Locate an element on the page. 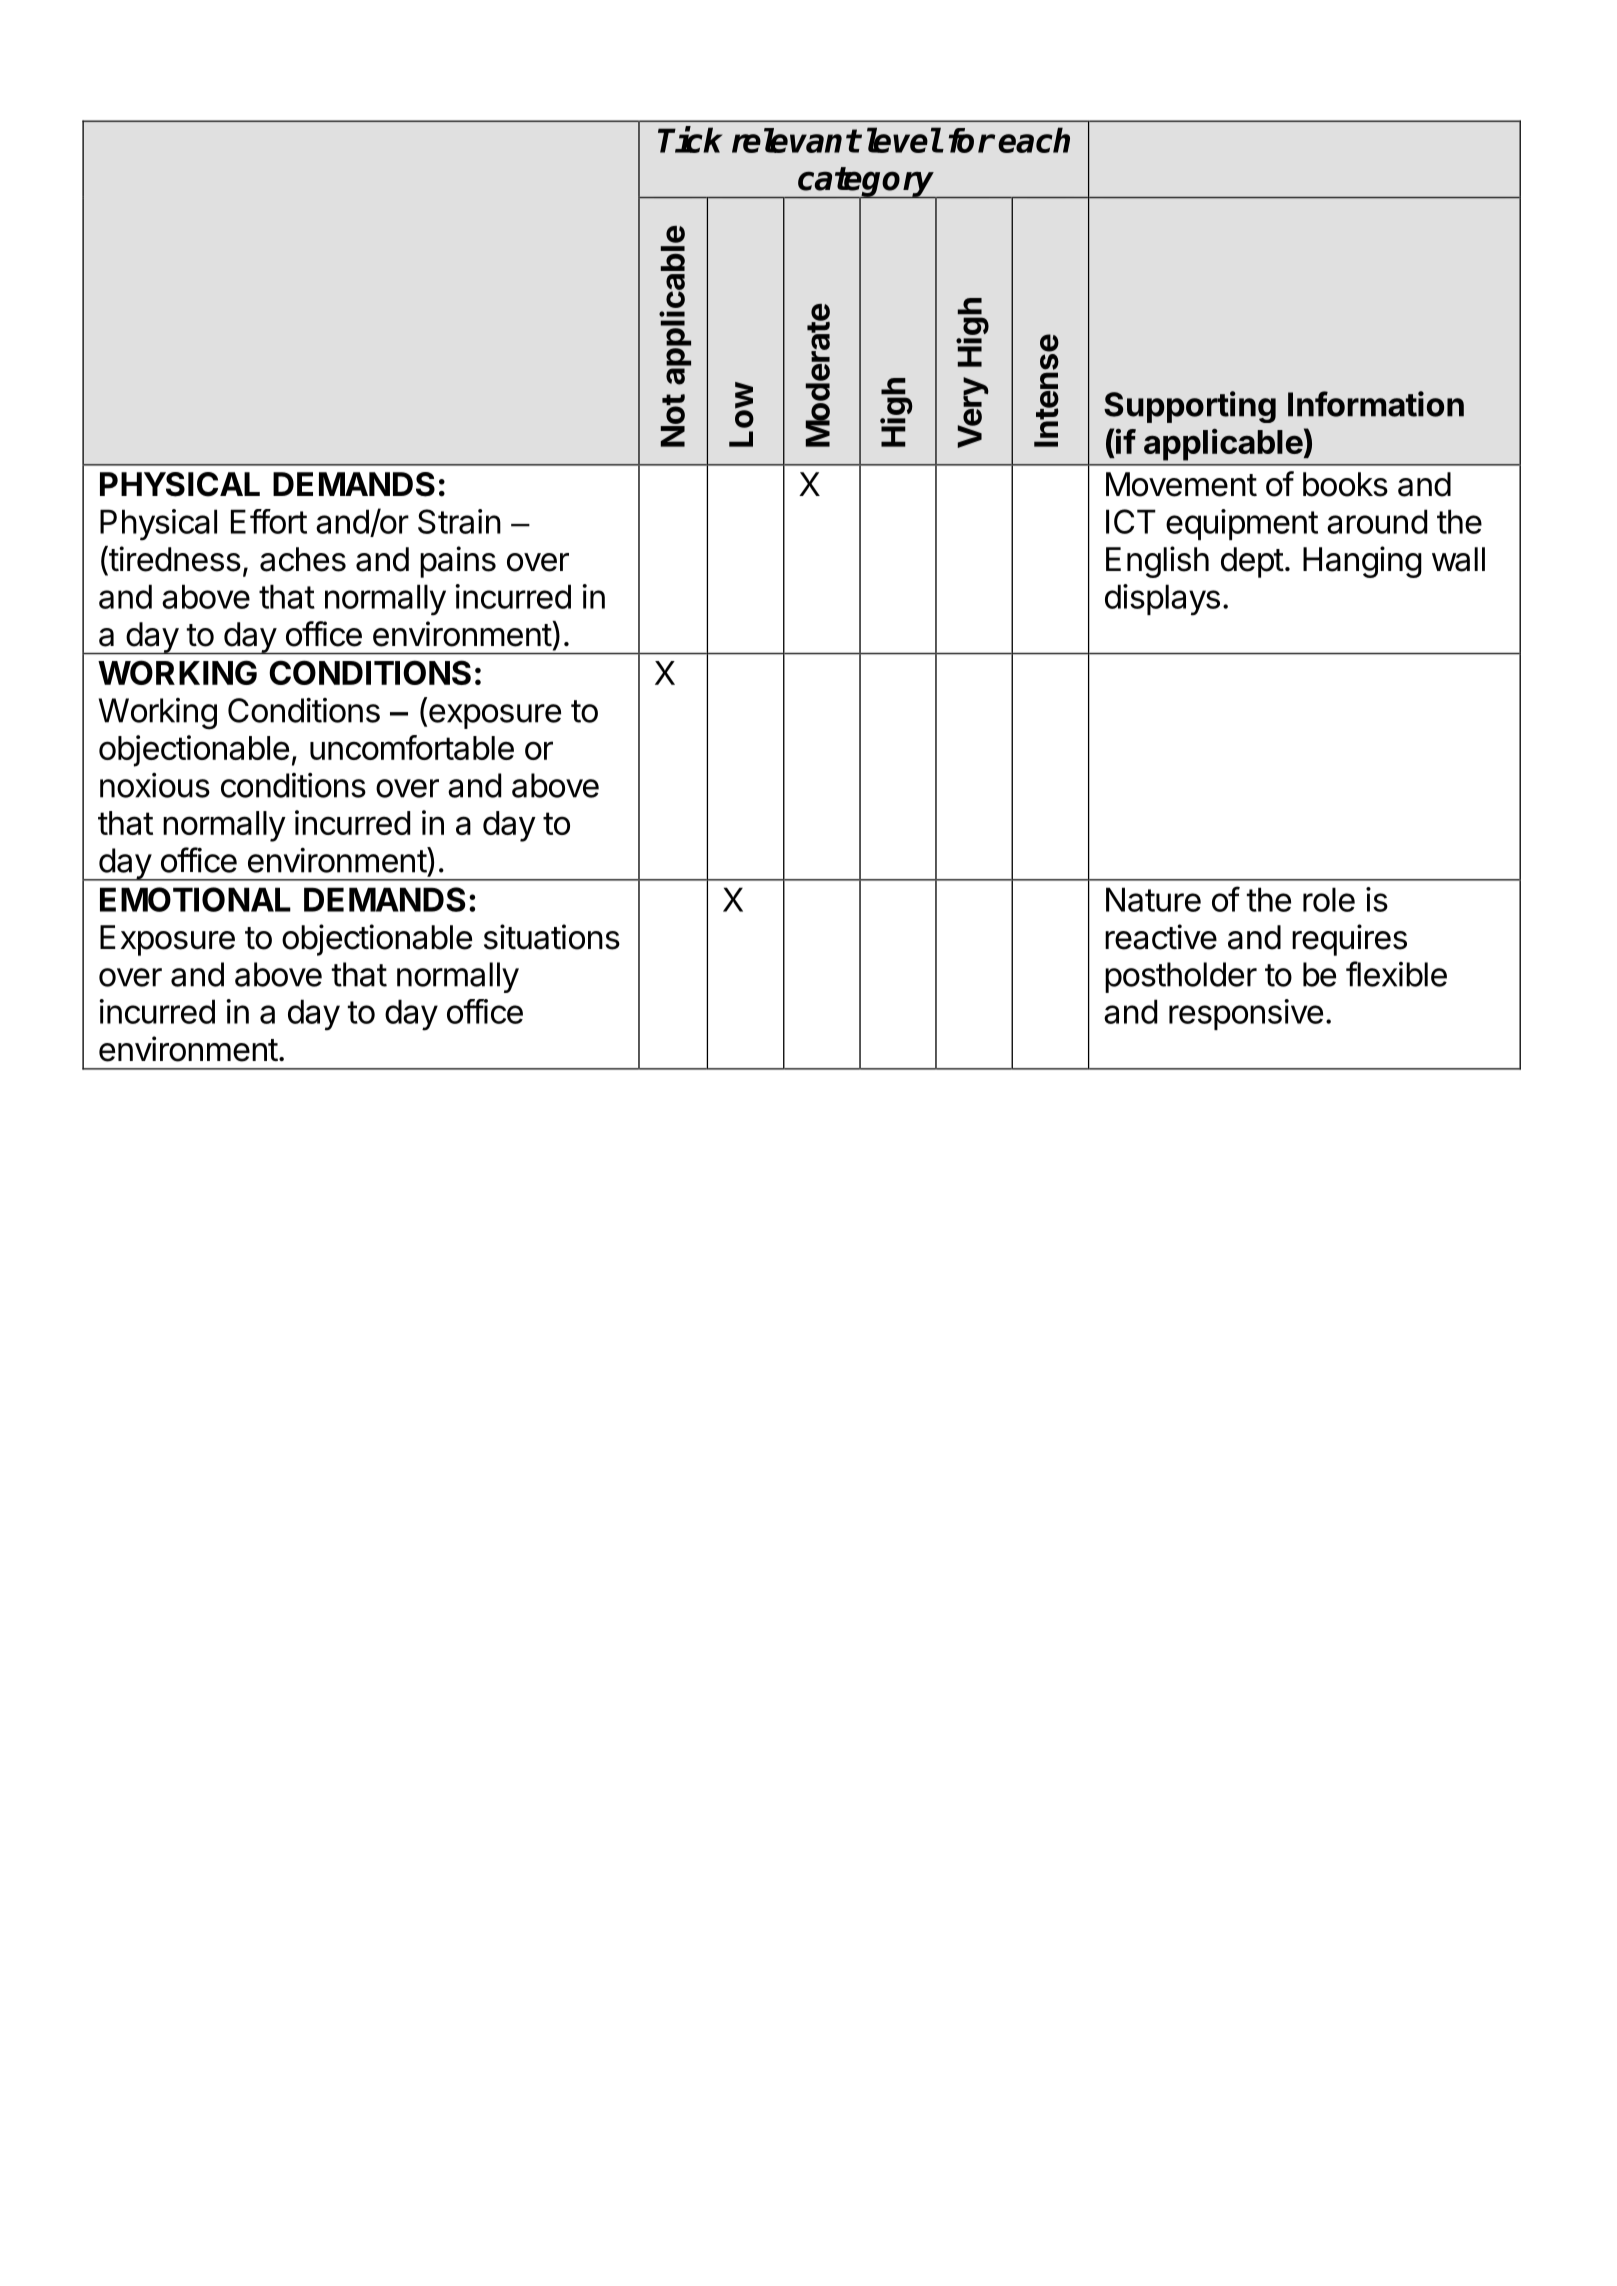 The image size is (1617, 2286). aches is located at coordinates (303, 559).
